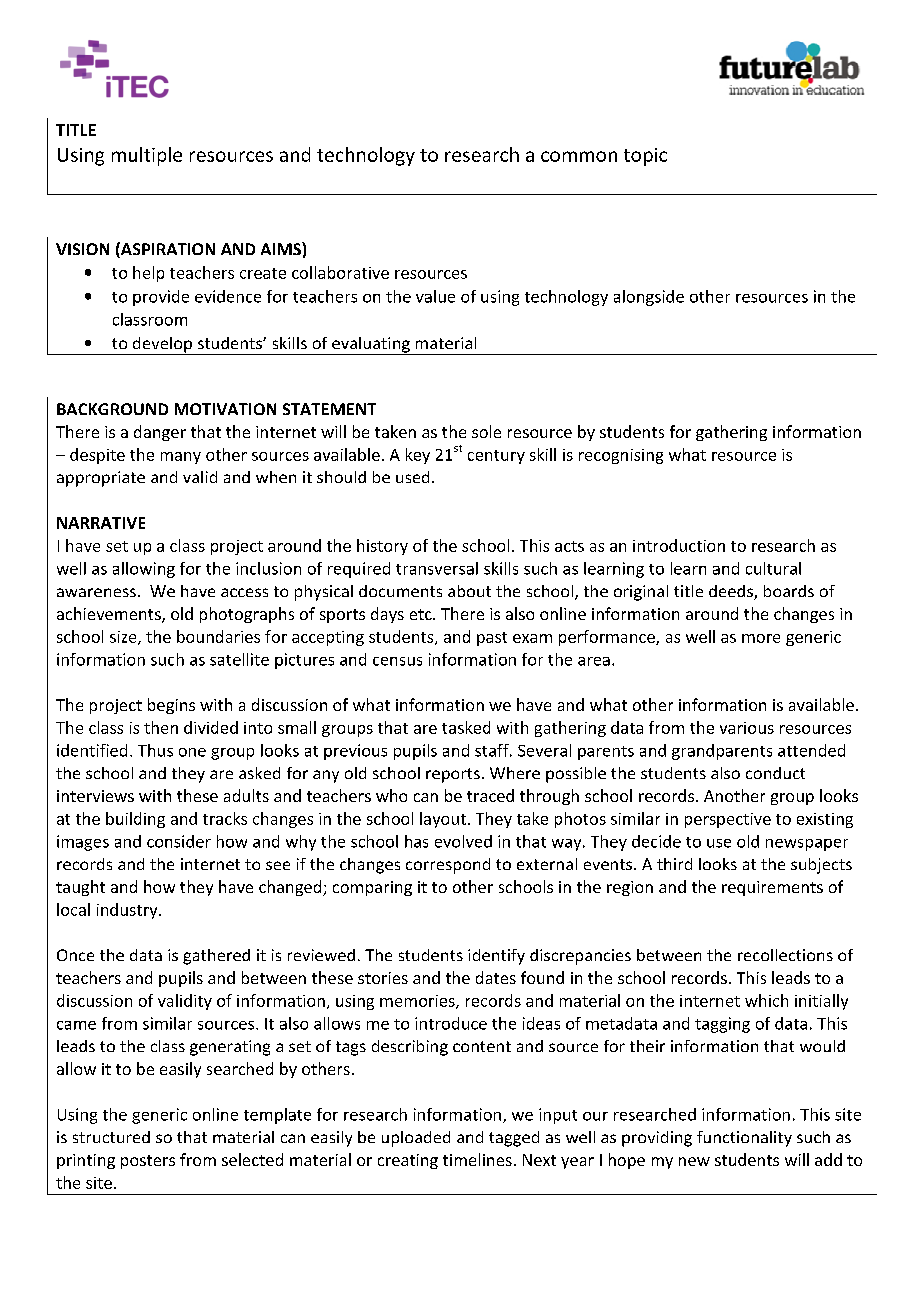  What do you see at coordinates (477, 1159) in the document?
I see `timelines` at bounding box center [477, 1159].
